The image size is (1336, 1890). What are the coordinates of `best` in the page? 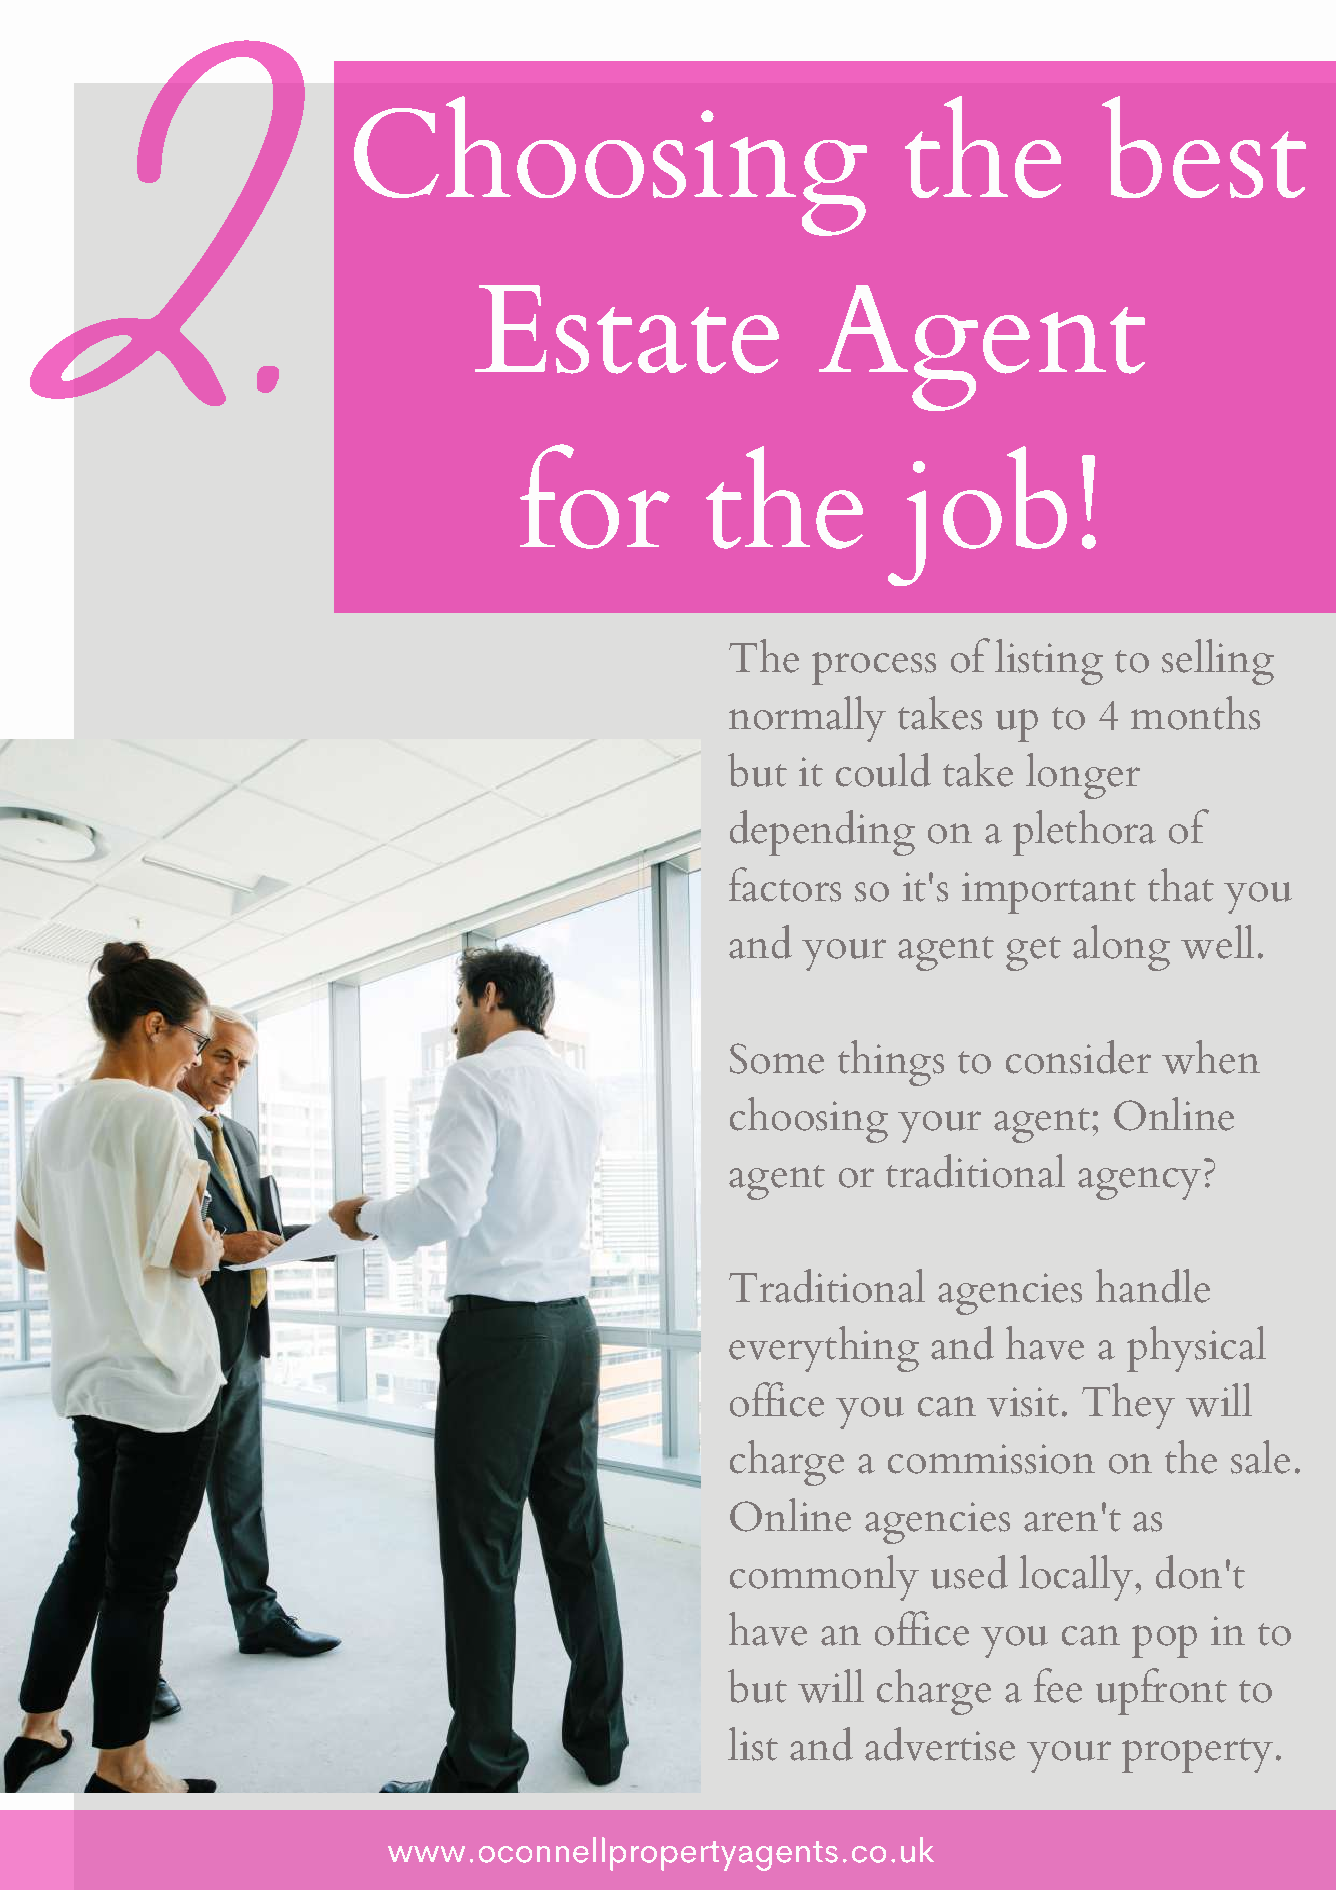 It's located at (1204, 147).
